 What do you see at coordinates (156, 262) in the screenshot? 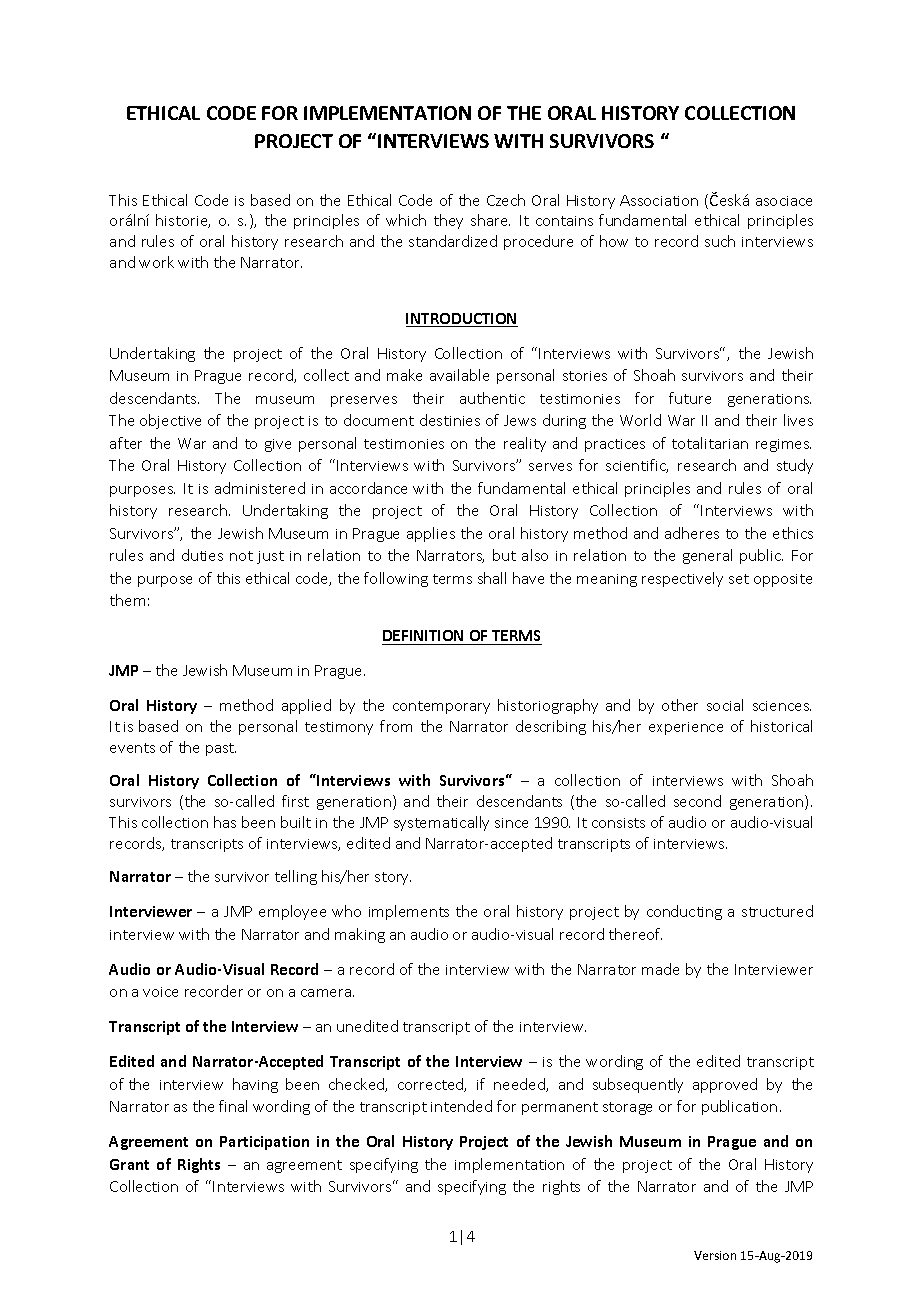
I see `work` at bounding box center [156, 262].
